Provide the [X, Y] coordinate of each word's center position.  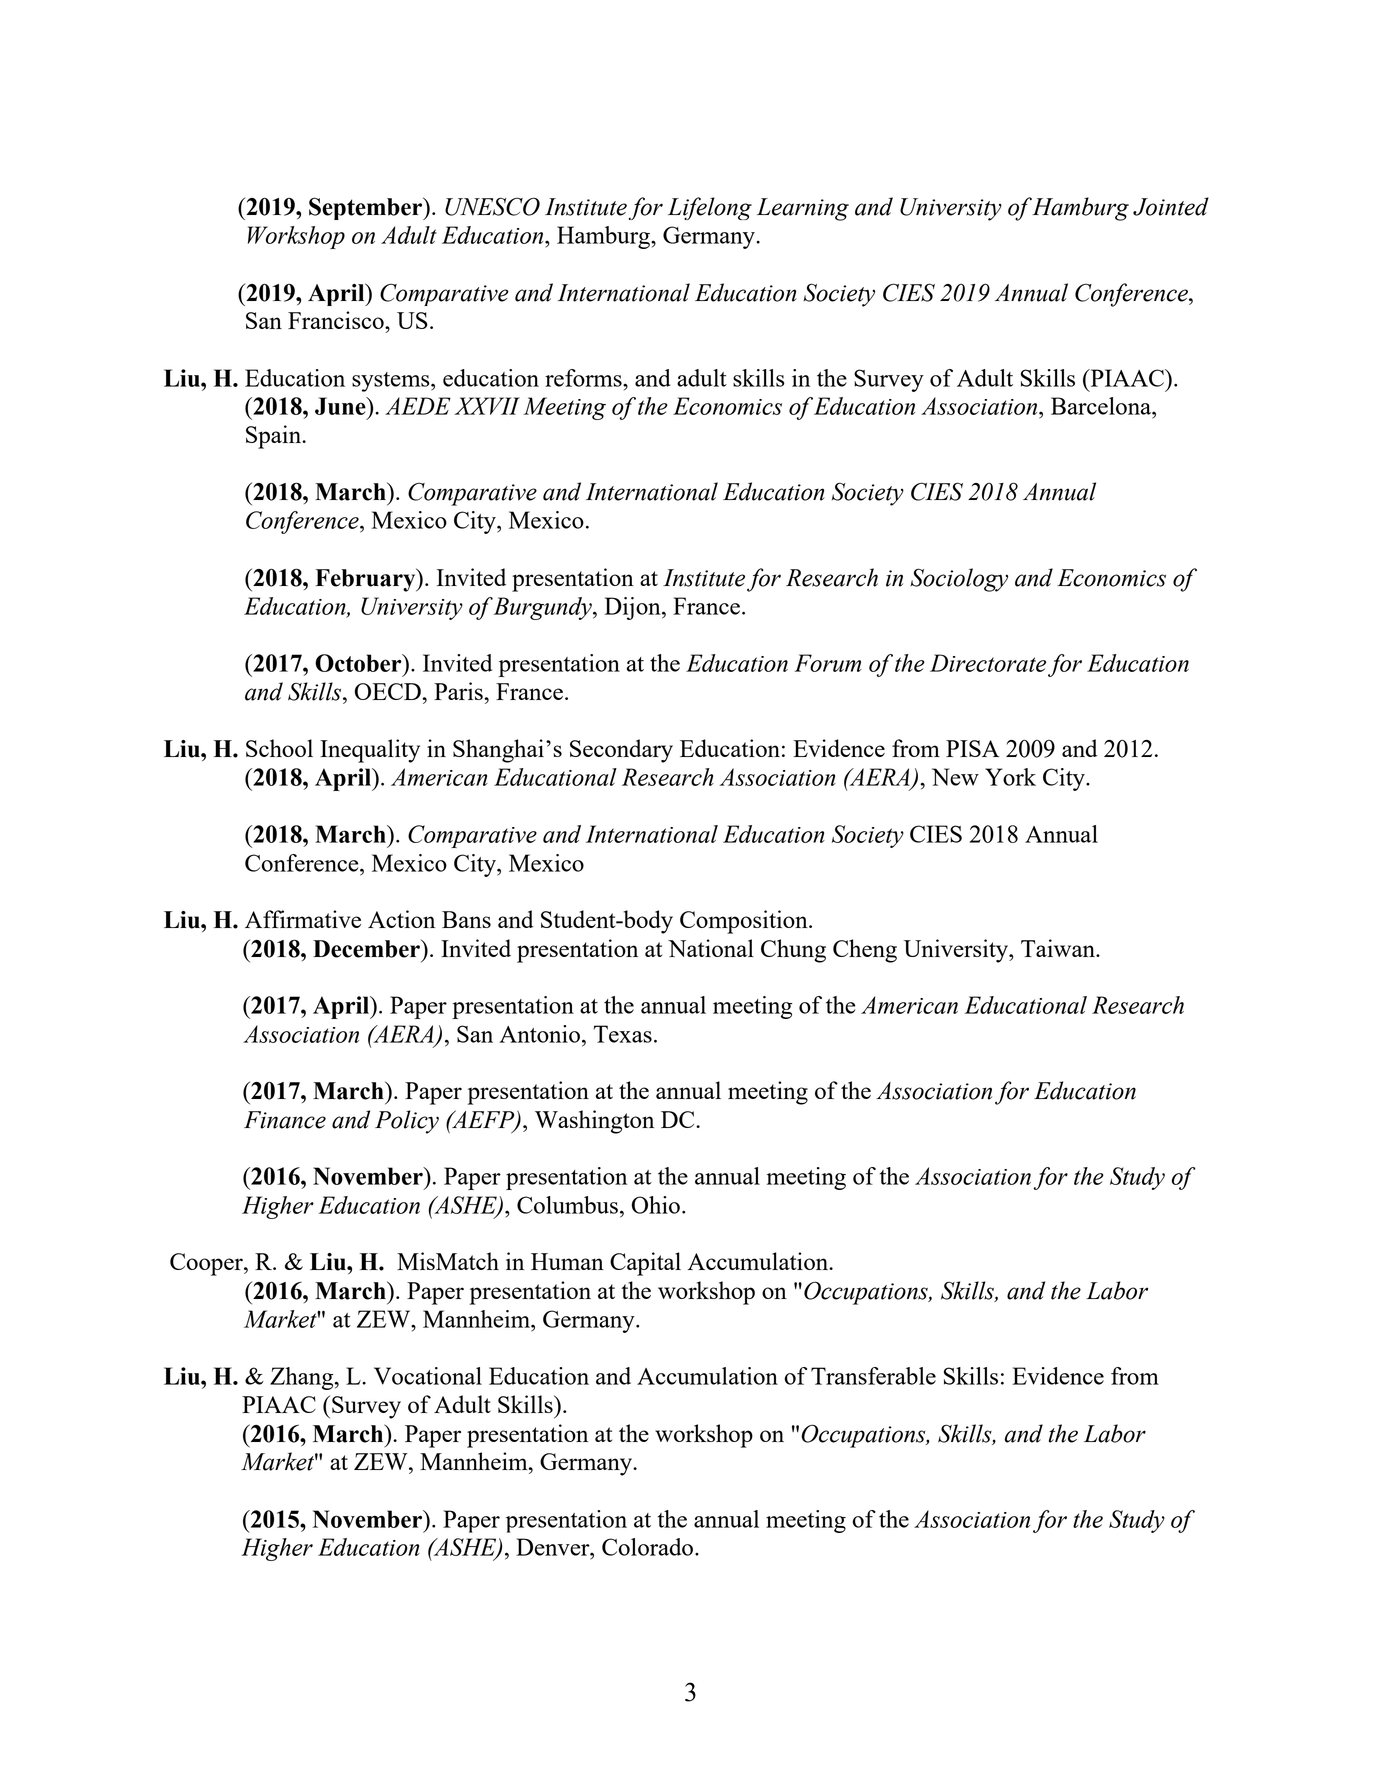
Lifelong [710, 208]
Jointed [1171, 206]
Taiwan [1059, 948]
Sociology [959, 580]
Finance [285, 1120]
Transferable [873, 1376]
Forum [828, 663]
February [366, 580]
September [367, 208]
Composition [745, 922]
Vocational [428, 1376]
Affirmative [303, 919]
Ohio [656, 1205]
